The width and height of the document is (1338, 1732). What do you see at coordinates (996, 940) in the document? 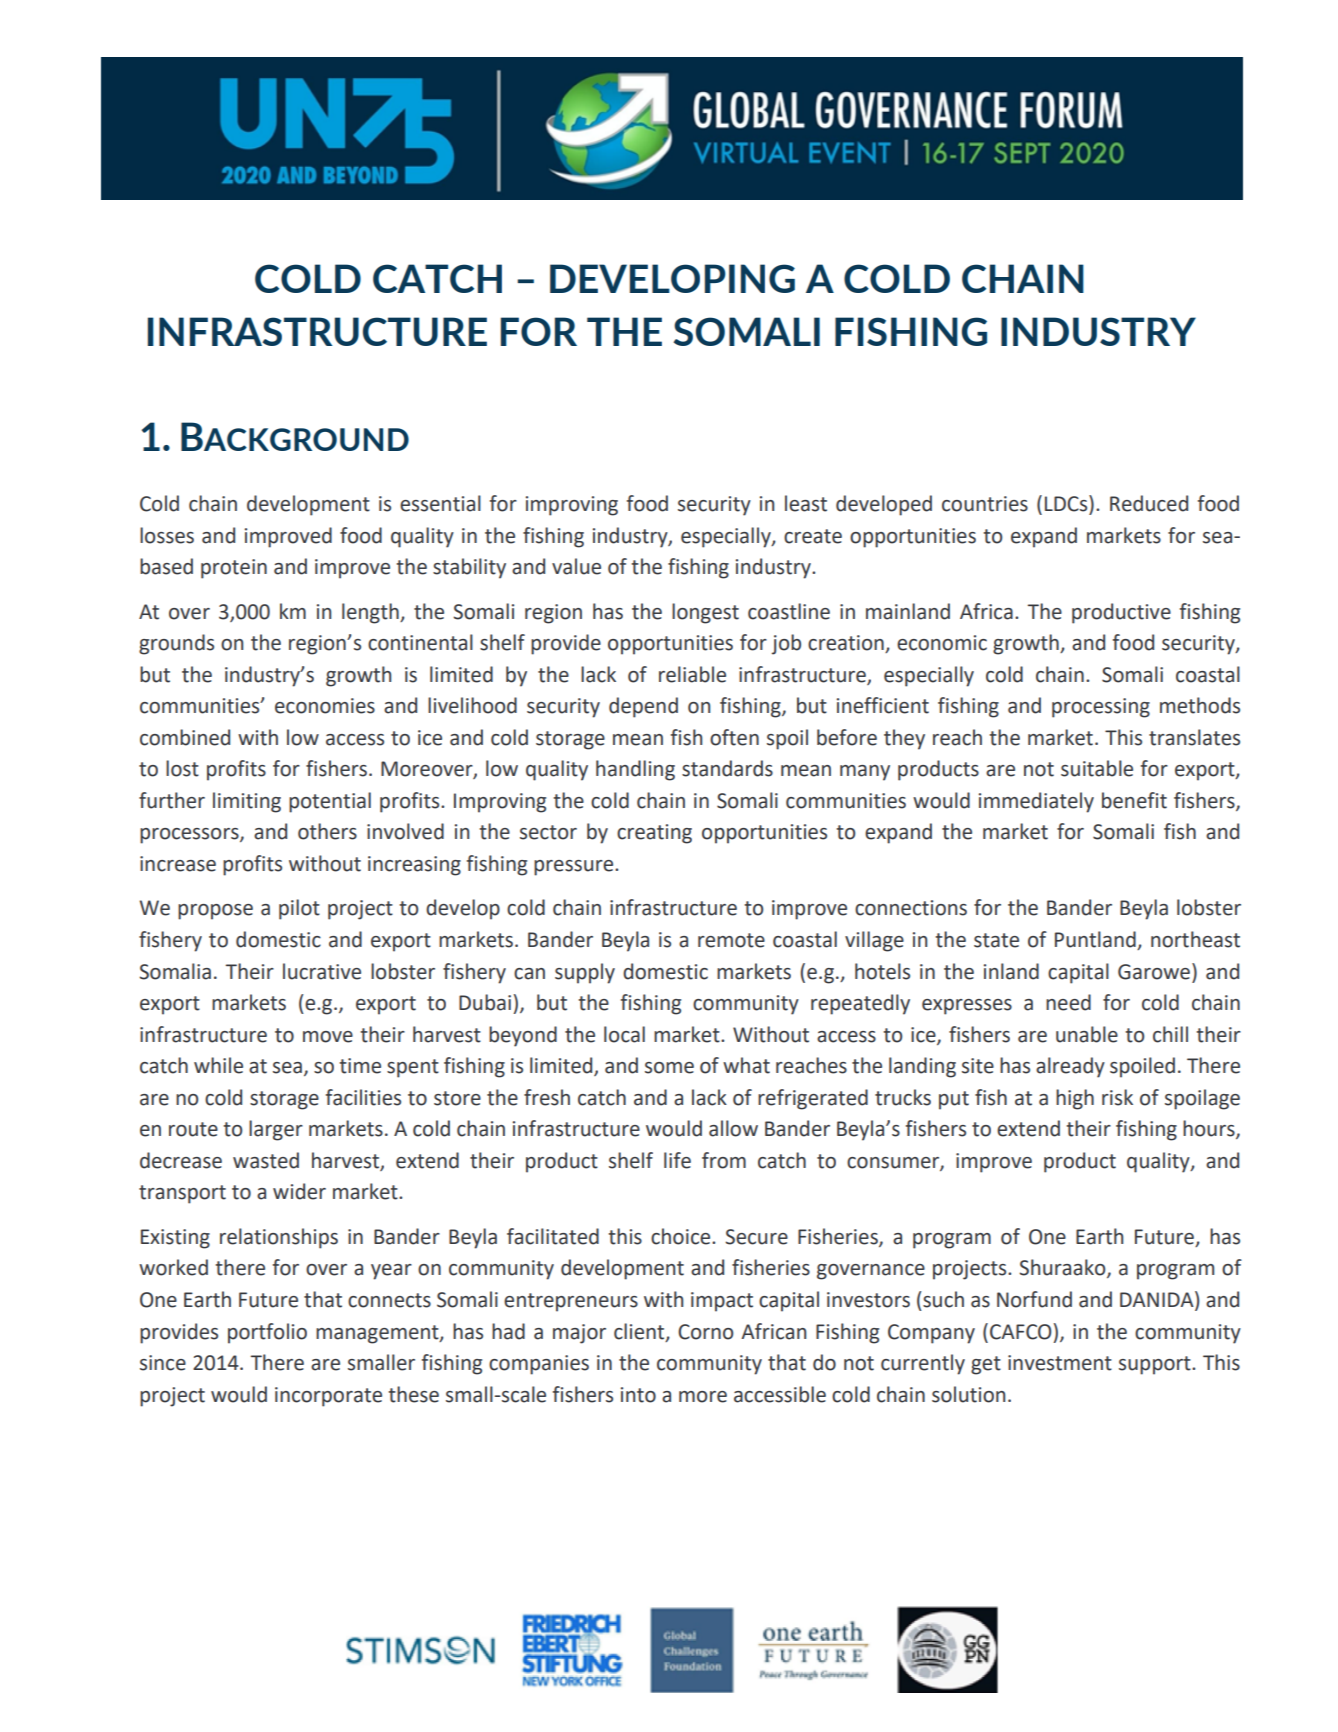
I see `state` at bounding box center [996, 940].
